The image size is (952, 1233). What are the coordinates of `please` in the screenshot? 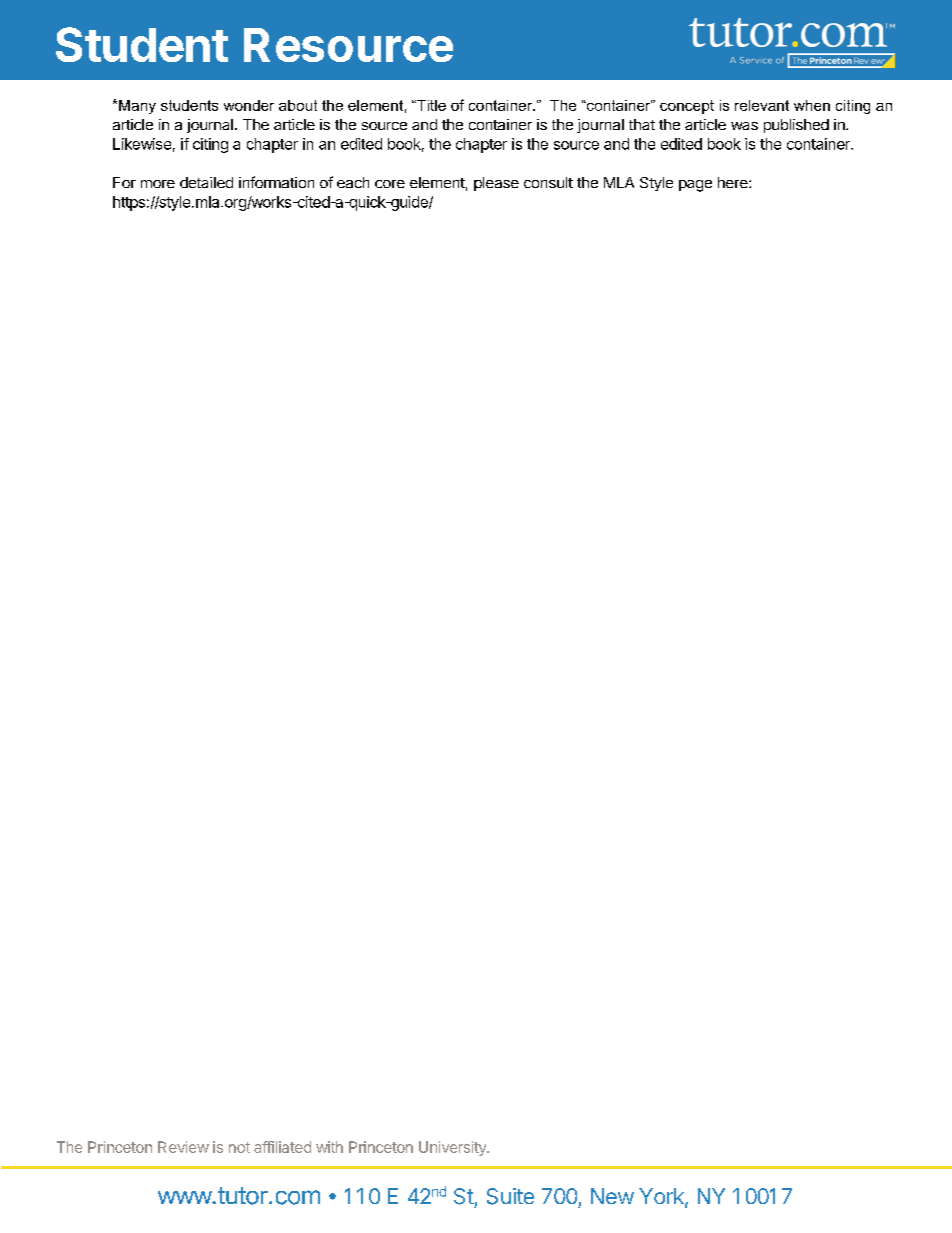 It's located at (496, 184).
